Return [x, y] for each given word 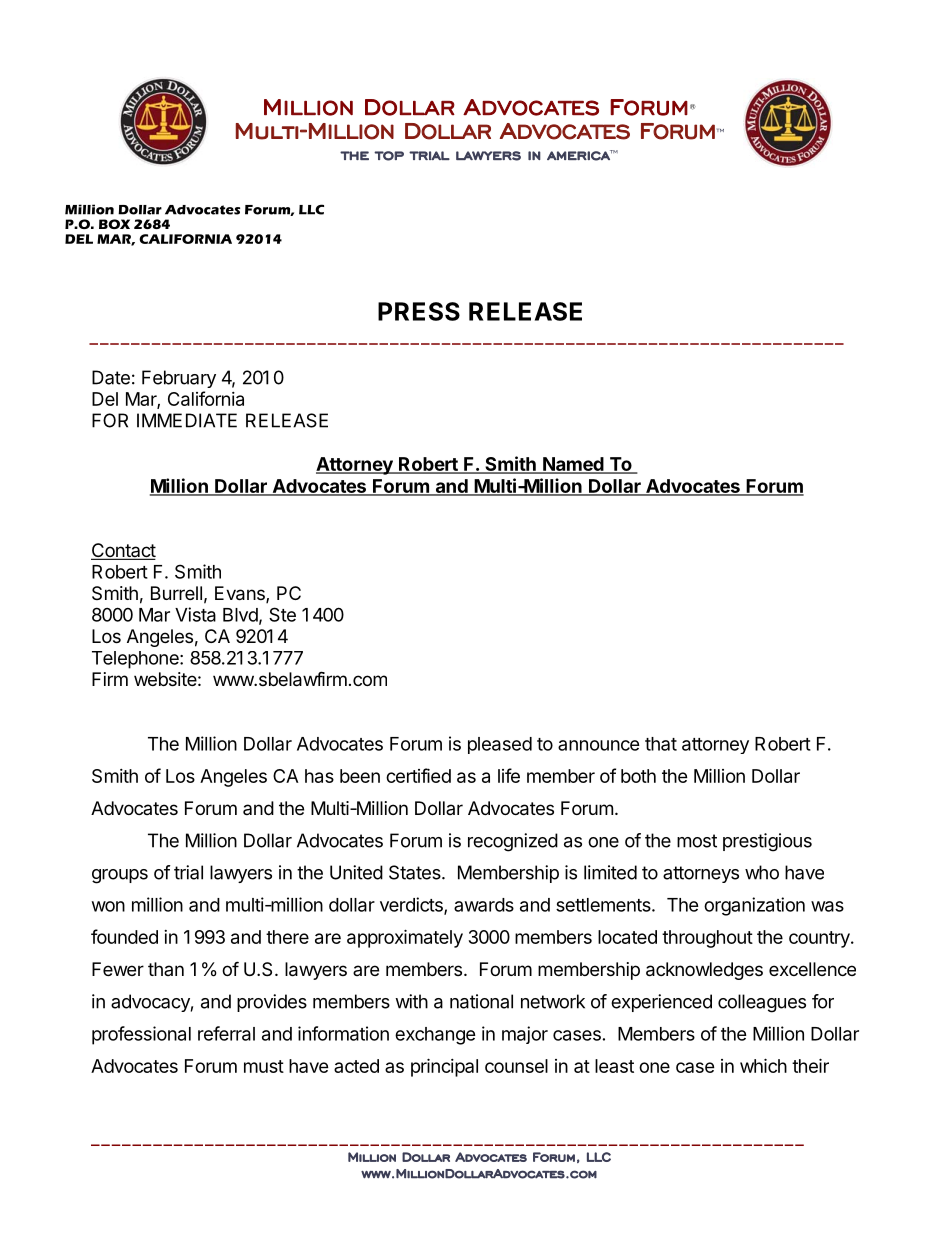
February [179, 379]
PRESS [419, 311]
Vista [195, 614]
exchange [435, 1036]
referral [226, 1033]
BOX [114, 224]
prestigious [767, 842]
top [389, 156]
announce [599, 745]
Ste [282, 614]
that [661, 744]
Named [573, 465]
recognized [513, 842]
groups [120, 876]
